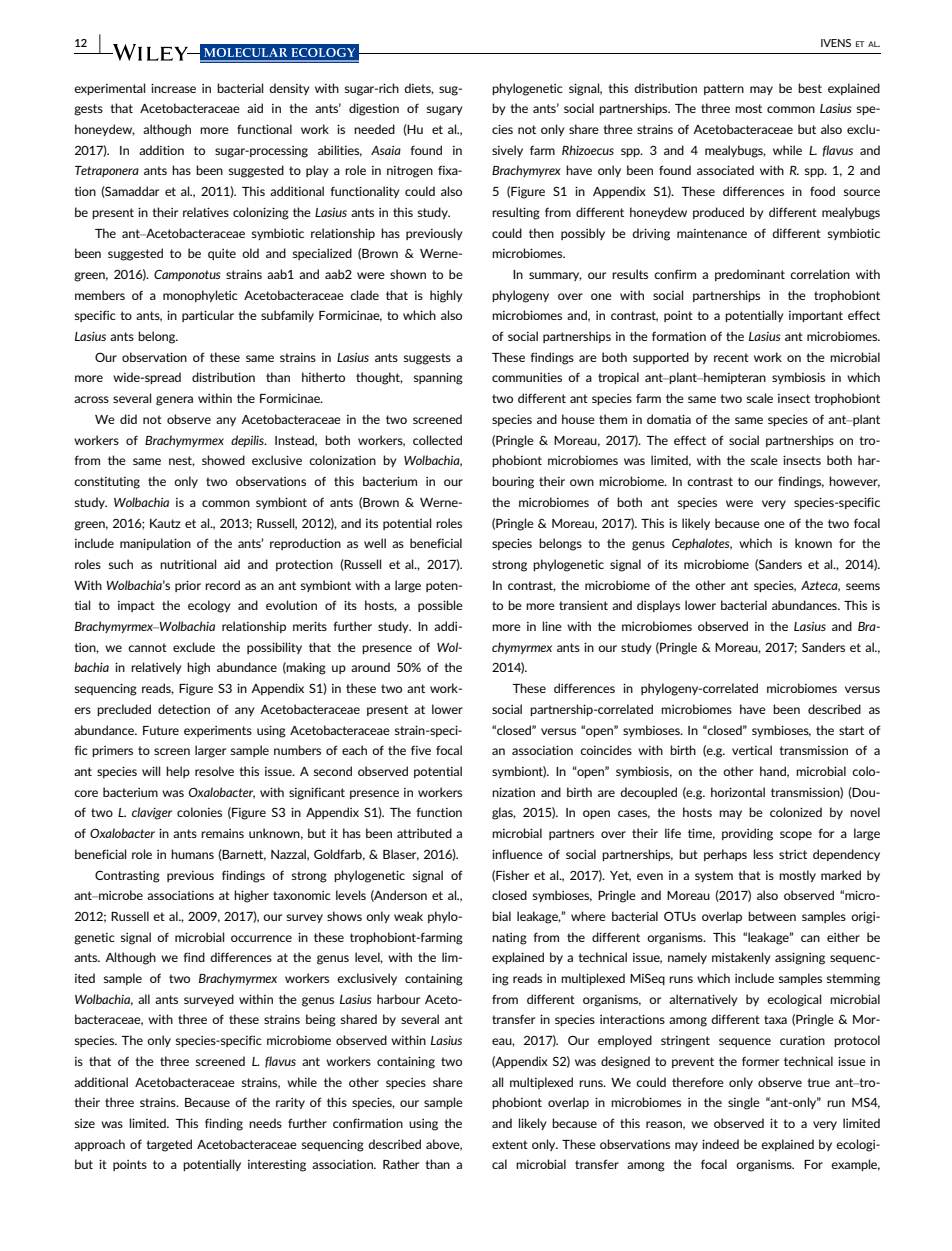 This image has height=1251, width=952. I want to click on however, so click(854, 482).
